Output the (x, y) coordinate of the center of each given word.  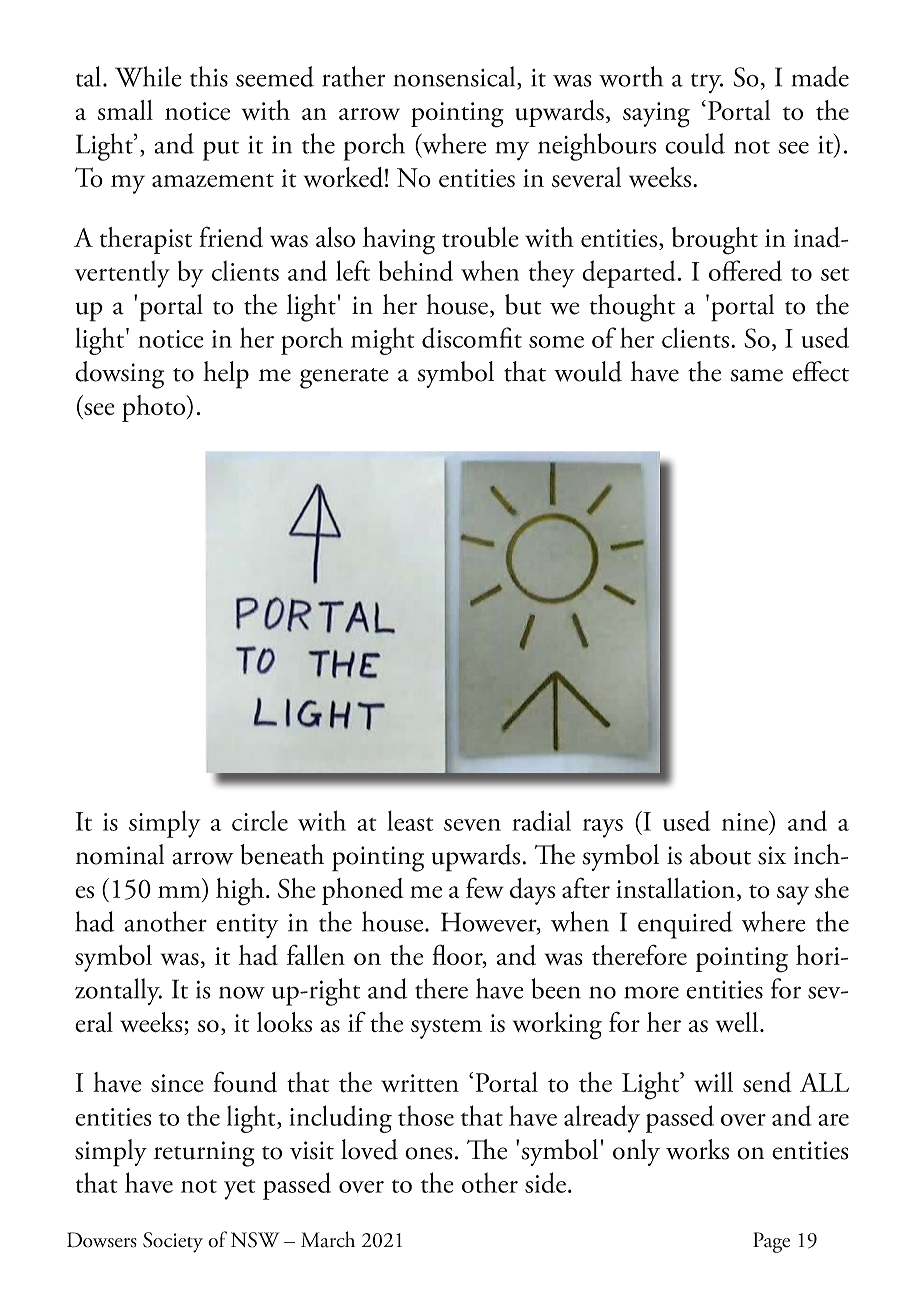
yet (240, 1189)
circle (260, 820)
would (588, 371)
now (242, 992)
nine (746, 821)
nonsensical (455, 76)
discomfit (472, 337)
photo (155, 408)
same (756, 375)
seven (472, 825)
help (226, 375)
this (209, 76)
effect (820, 371)
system (446, 1029)
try (707, 83)
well (738, 1022)
